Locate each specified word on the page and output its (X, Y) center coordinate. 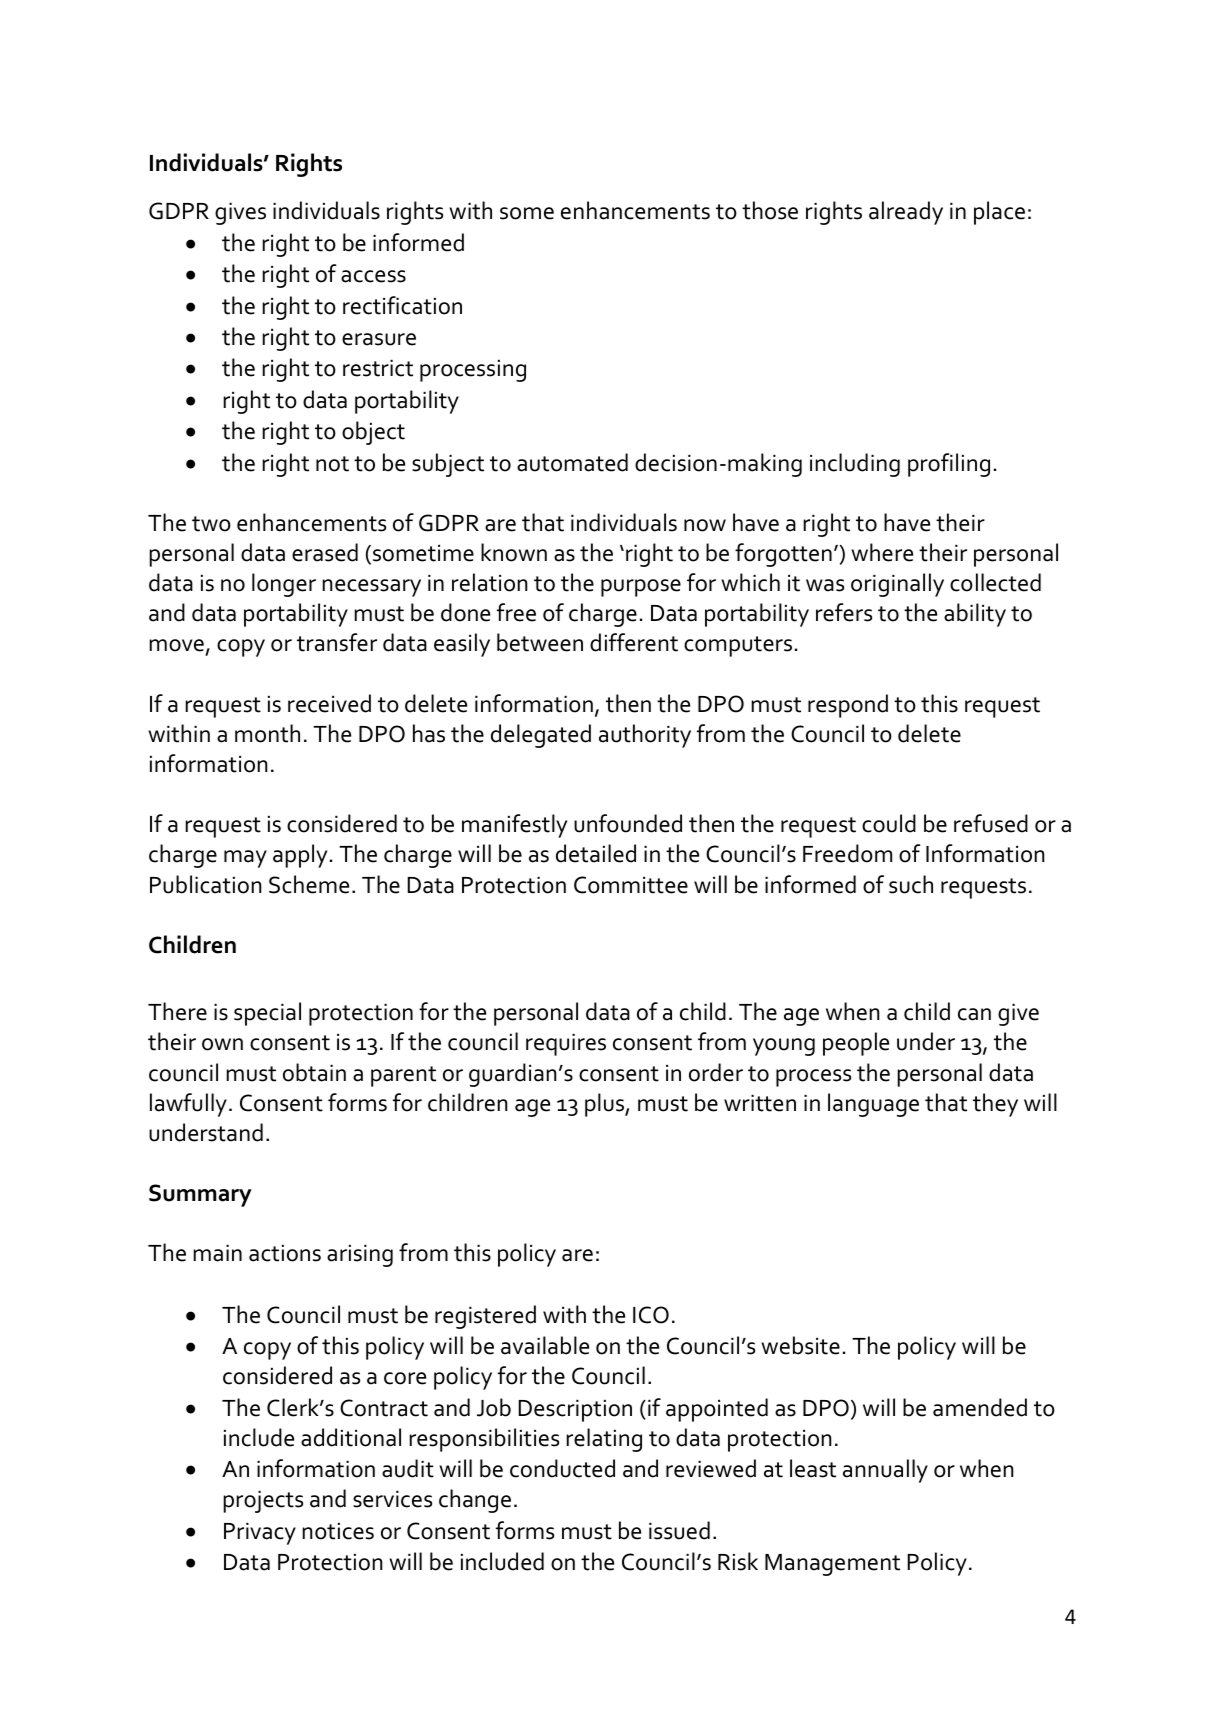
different (634, 642)
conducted (562, 1468)
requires (566, 1045)
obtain (314, 1072)
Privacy (260, 1534)
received (329, 703)
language (873, 1105)
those (770, 210)
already (906, 213)
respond (848, 706)
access (373, 276)
